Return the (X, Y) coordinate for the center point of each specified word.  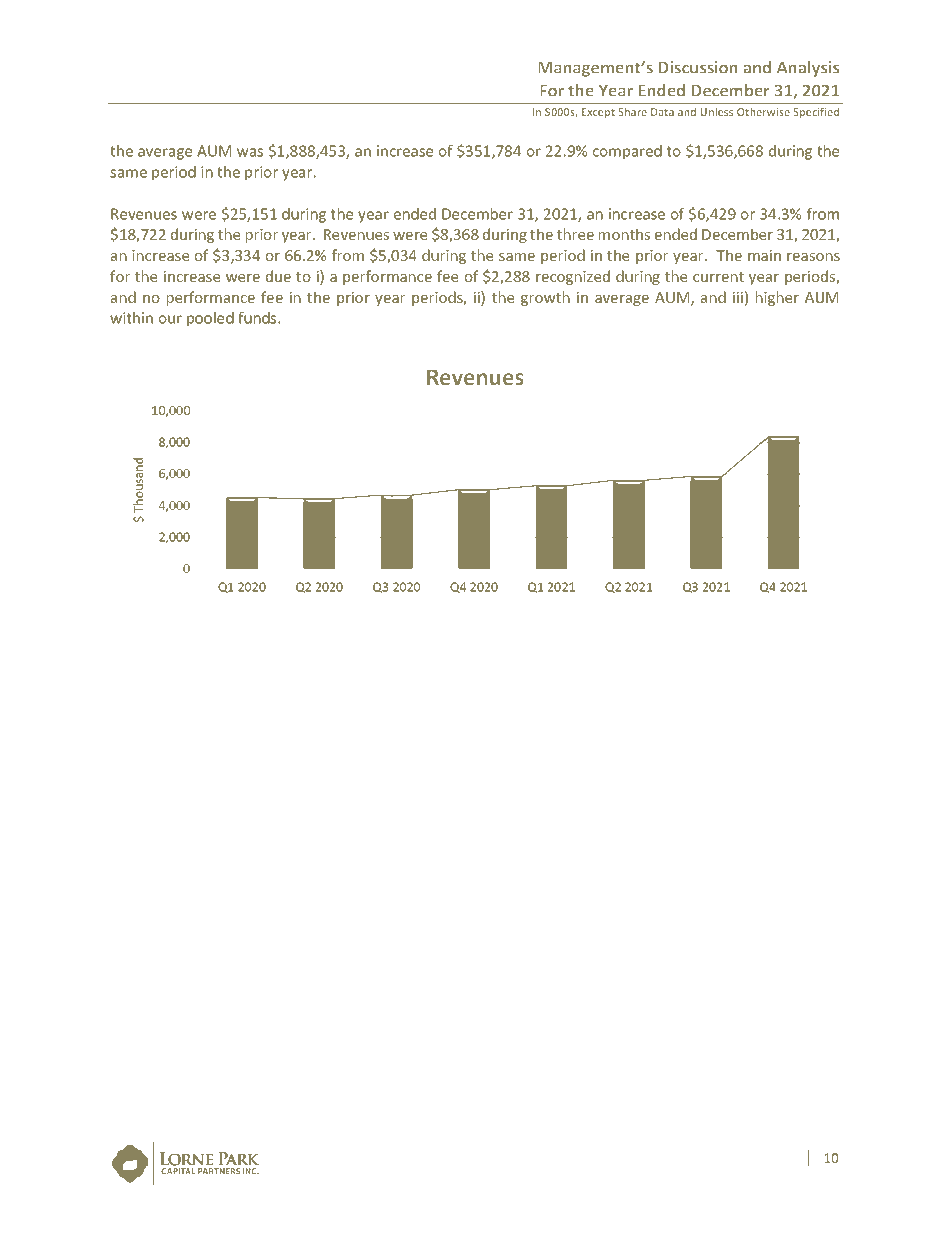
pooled (210, 319)
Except (598, 113)
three (575, 234)
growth (545, 298)
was (250, 152)
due (278, 276)
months (624, 234)
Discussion (698, 67)
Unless (716, 111)
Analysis (808, 69)
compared (627, 152)
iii (738, 297)
